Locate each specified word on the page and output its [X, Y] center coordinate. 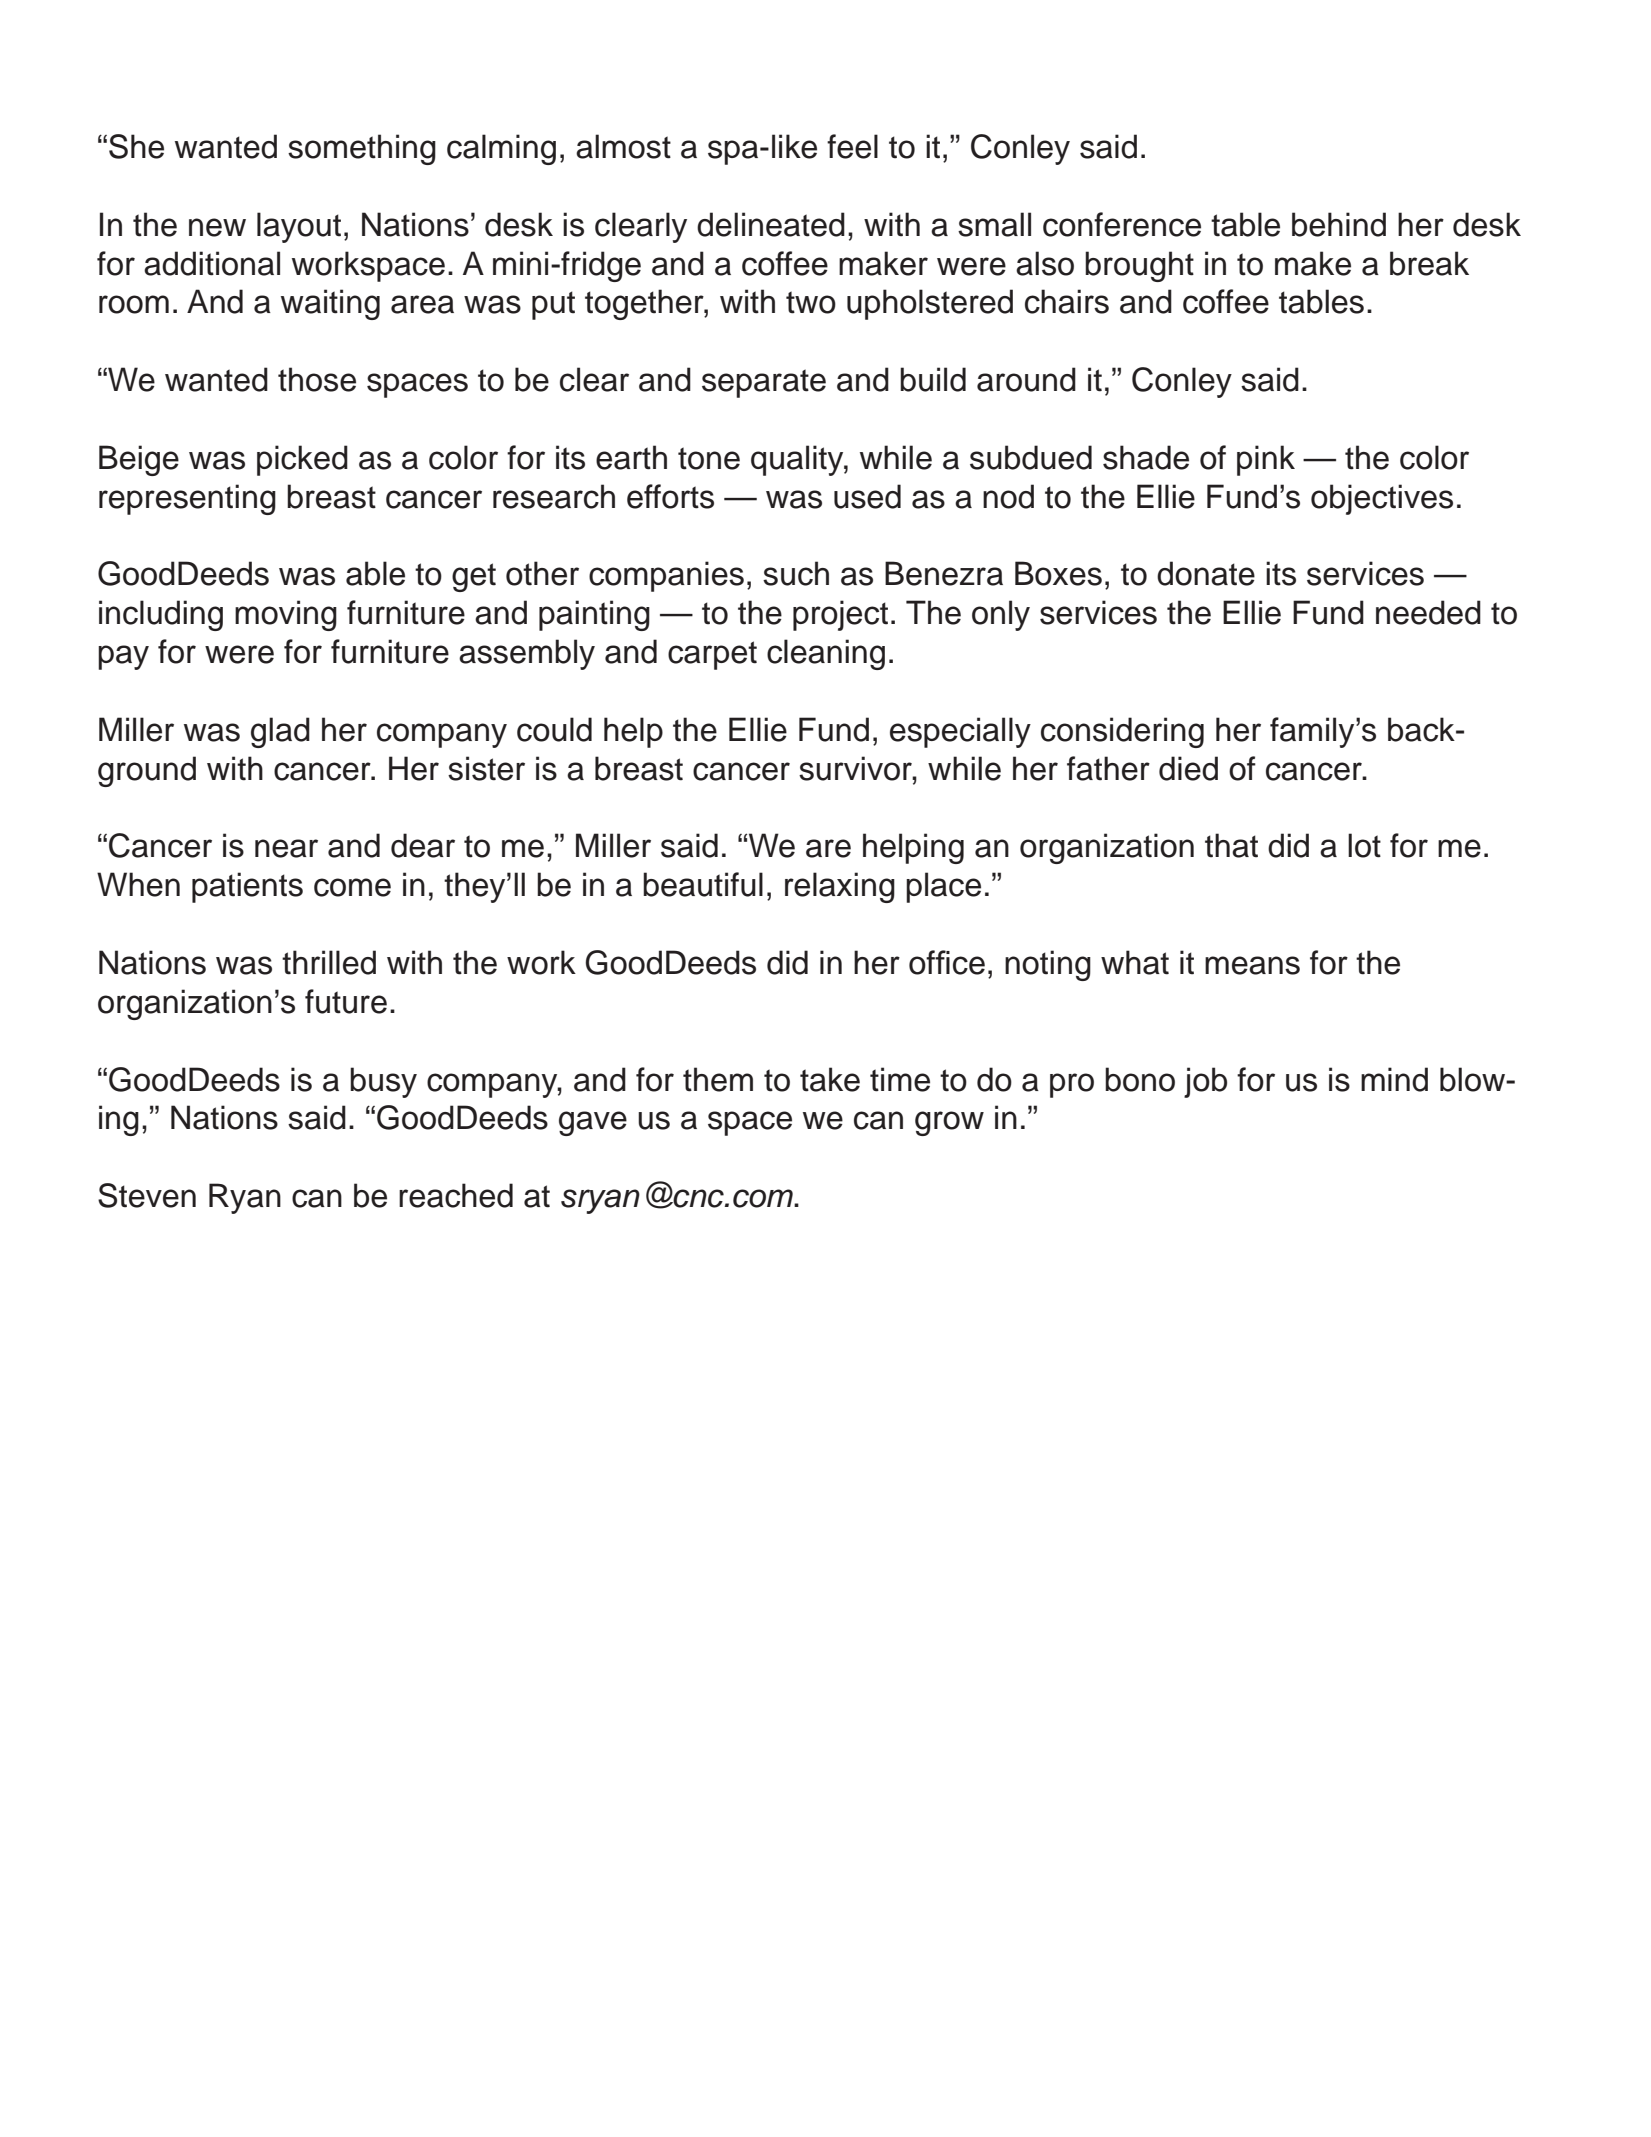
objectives [1382, 499]
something [362, 149]
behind [1339, 224]
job [1205, 1082]
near [286, 848]
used [867, 496]
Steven [147, 1195]
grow [949, 1123]
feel [852, 146]
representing [187, 499]
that [1231, 845]
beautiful [703, 884]
